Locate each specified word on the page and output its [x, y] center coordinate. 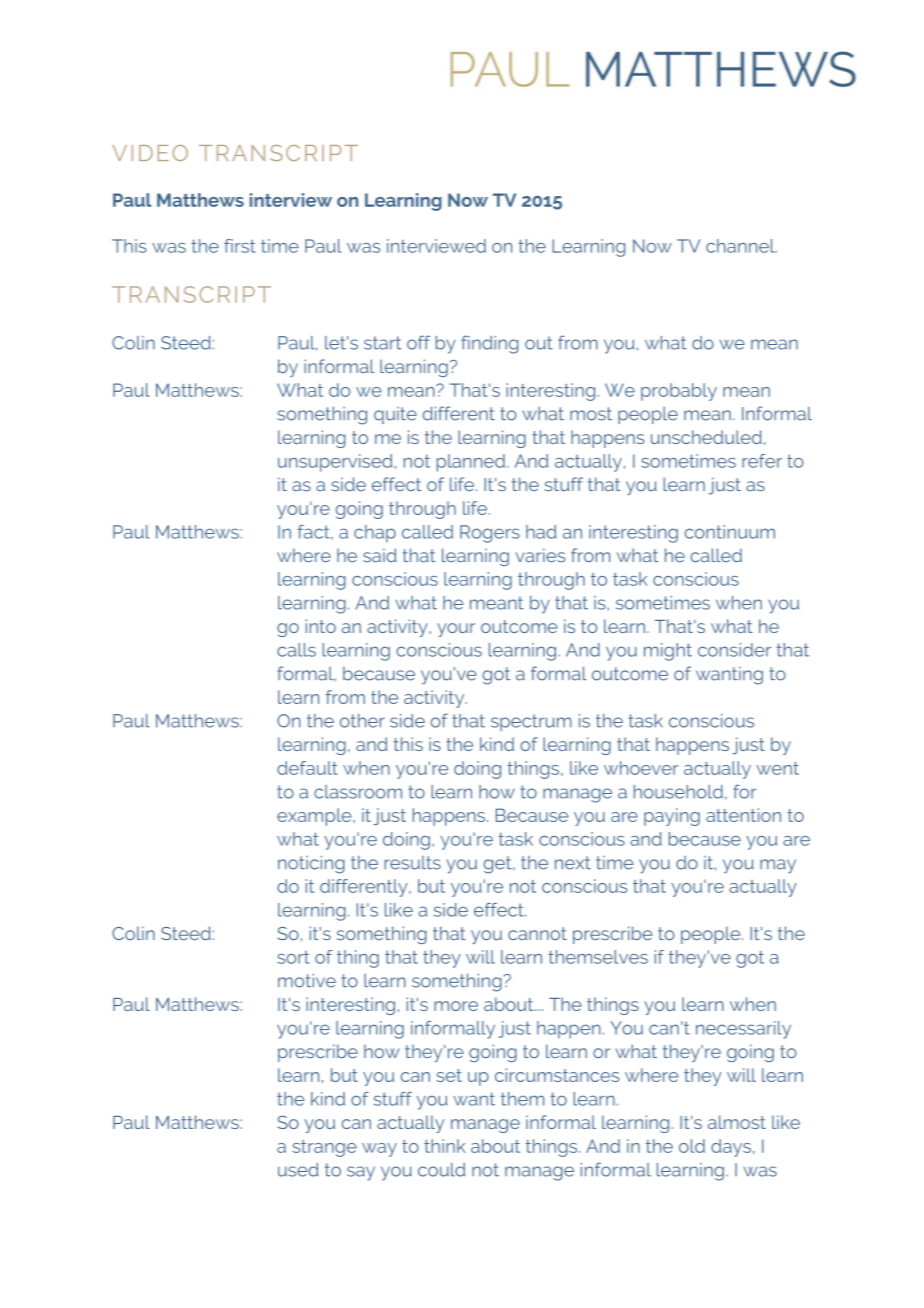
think [445, 1146]
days [731, 1148]
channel [741, 246]
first [240, 246]
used [298, 1170]
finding [489, 344]
